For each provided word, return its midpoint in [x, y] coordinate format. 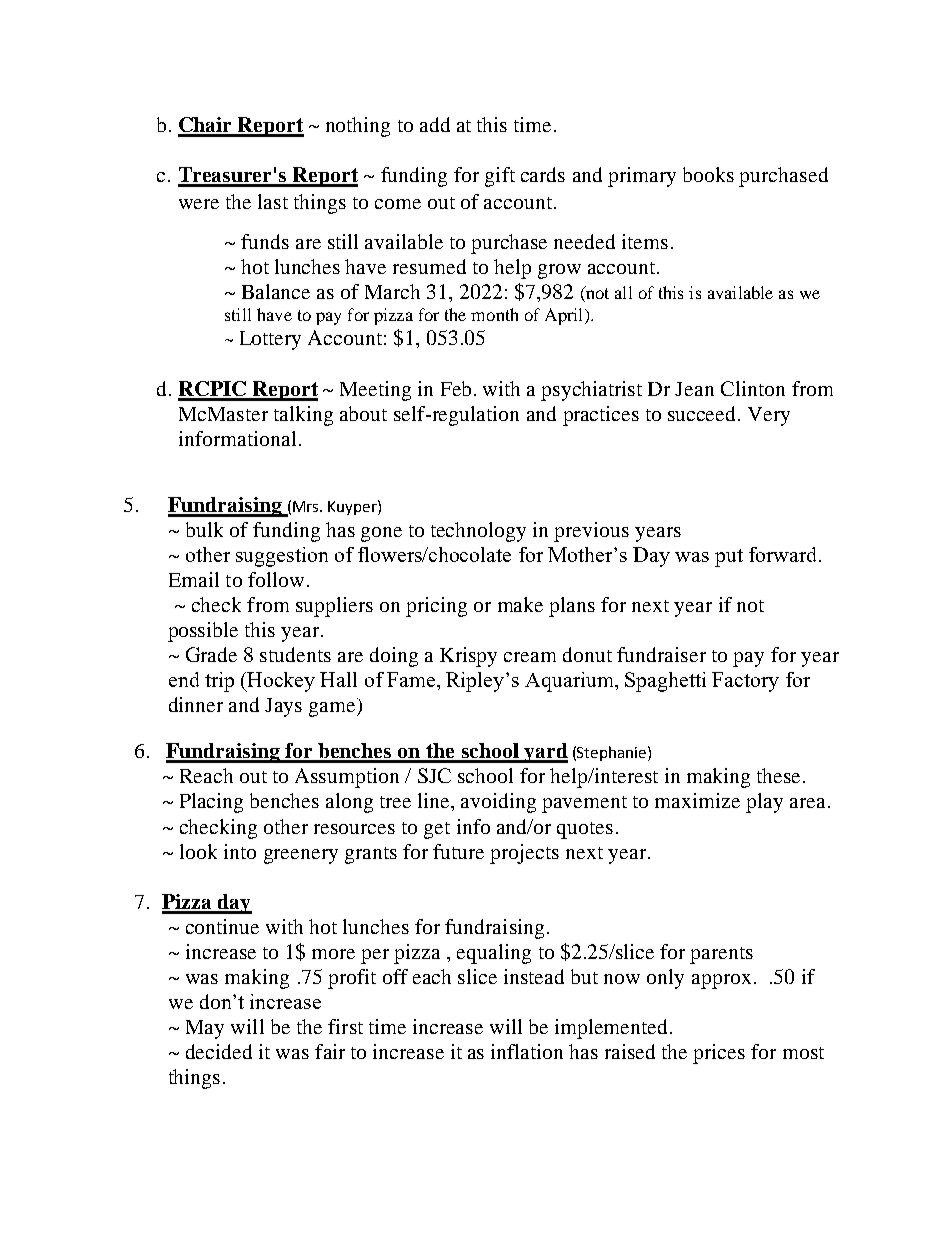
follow [276, 579]
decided [219, 1051]
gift [500, 177]
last [273, 201]
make [520, 604]
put [729, 558]
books [708, 174]
